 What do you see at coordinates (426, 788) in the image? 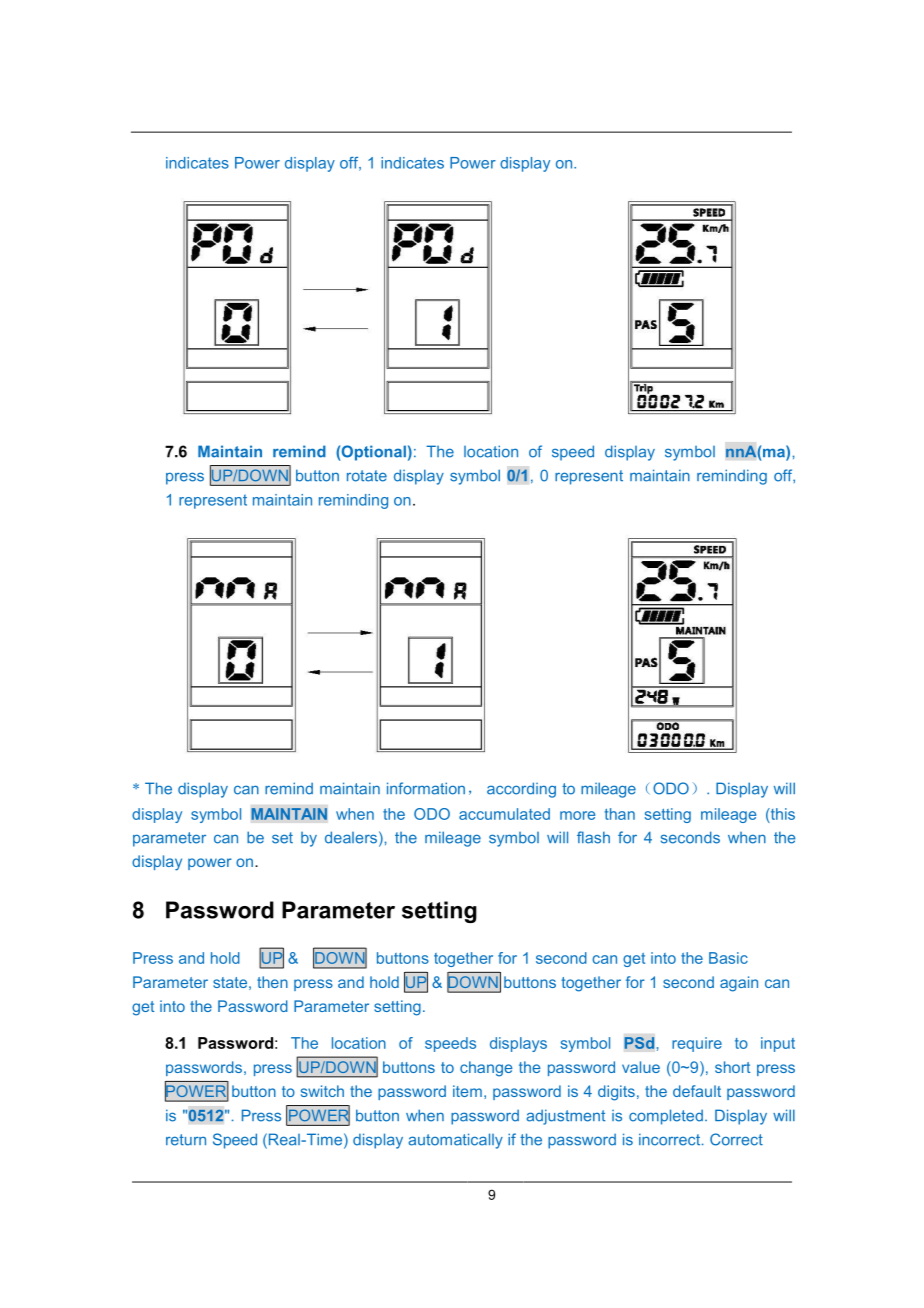
I see `information` at bounding box center [426, 788].
